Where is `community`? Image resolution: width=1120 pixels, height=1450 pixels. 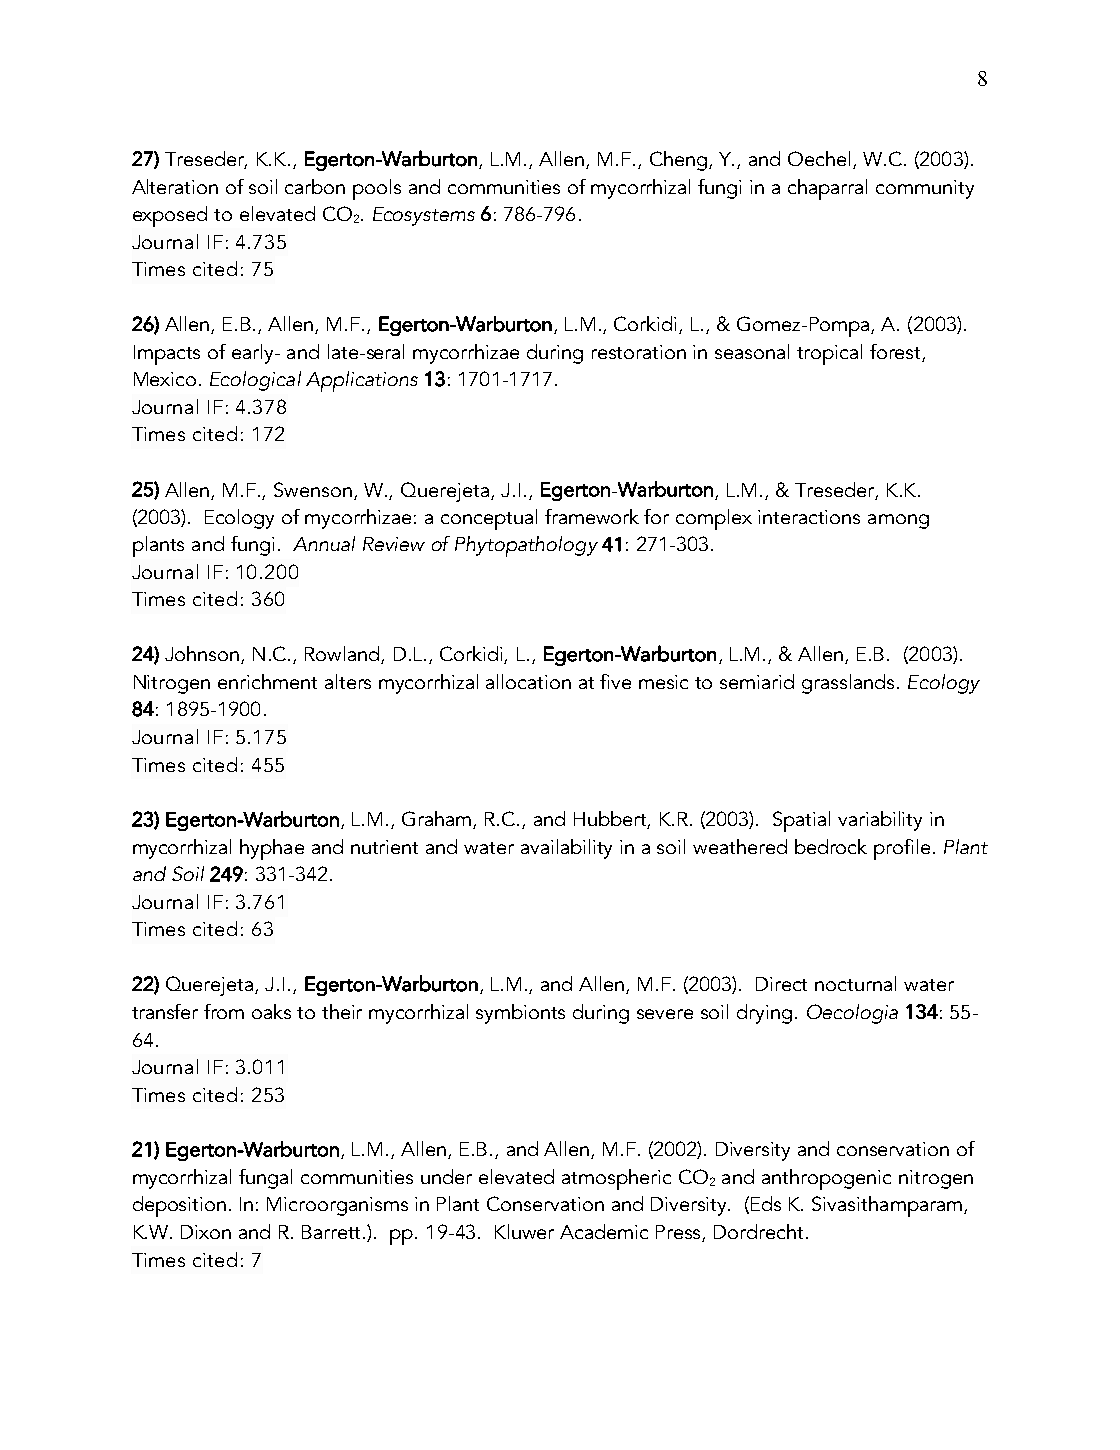 community is located at coordinates (925, 189).
